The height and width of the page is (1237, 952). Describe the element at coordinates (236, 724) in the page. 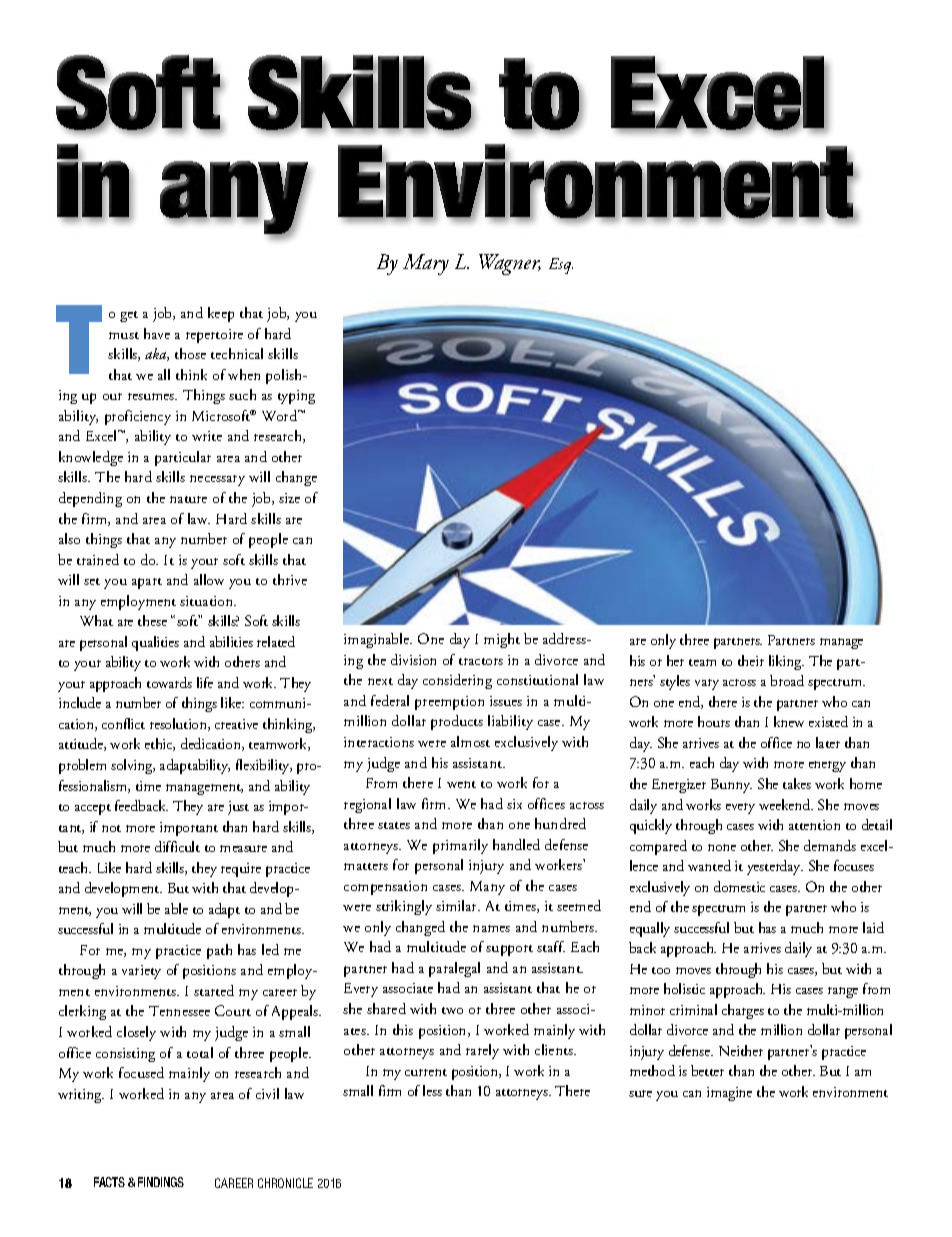

I see `creative` at that location.
